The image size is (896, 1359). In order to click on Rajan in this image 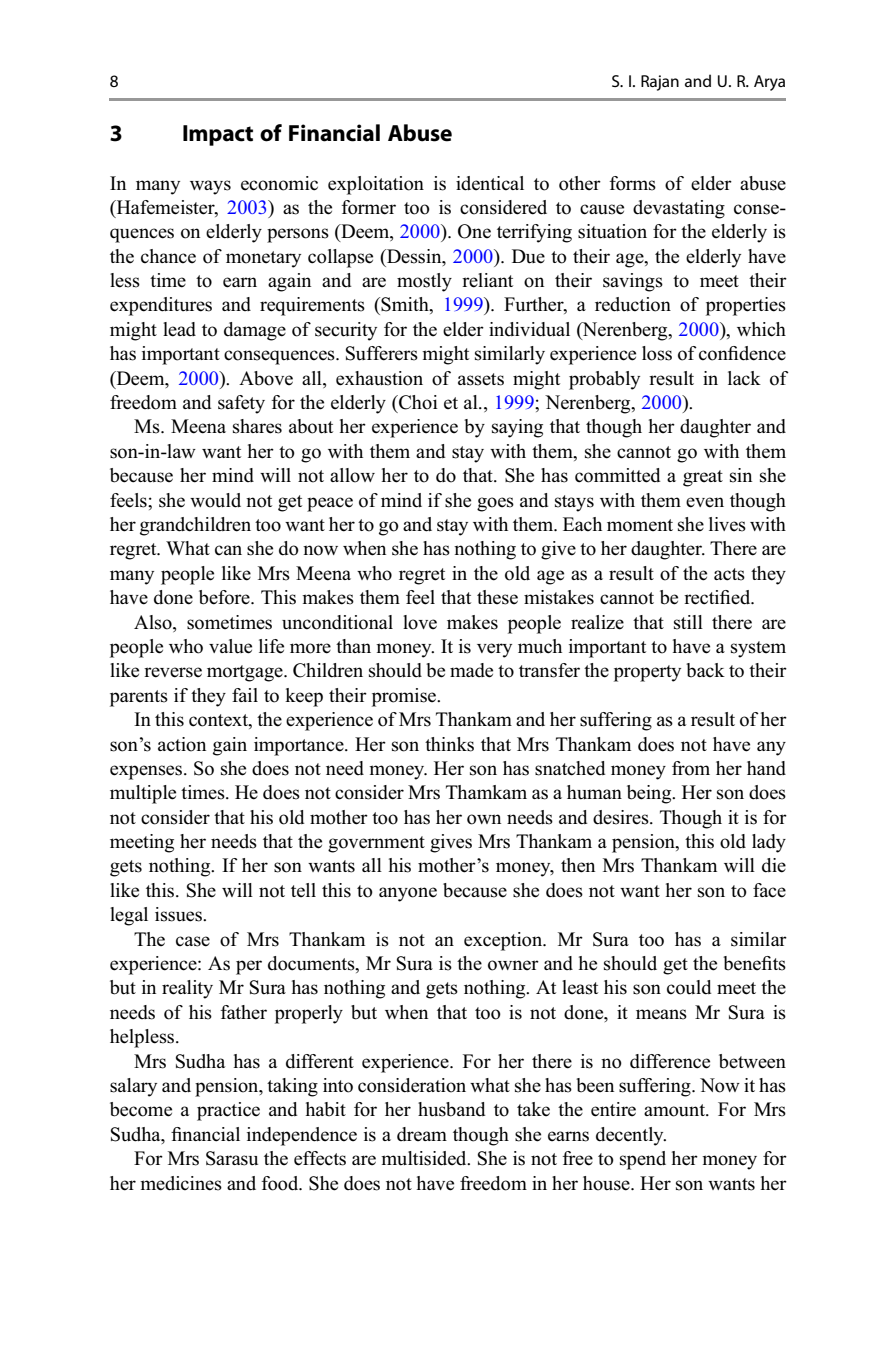, I will do `click(660, 83)`.
